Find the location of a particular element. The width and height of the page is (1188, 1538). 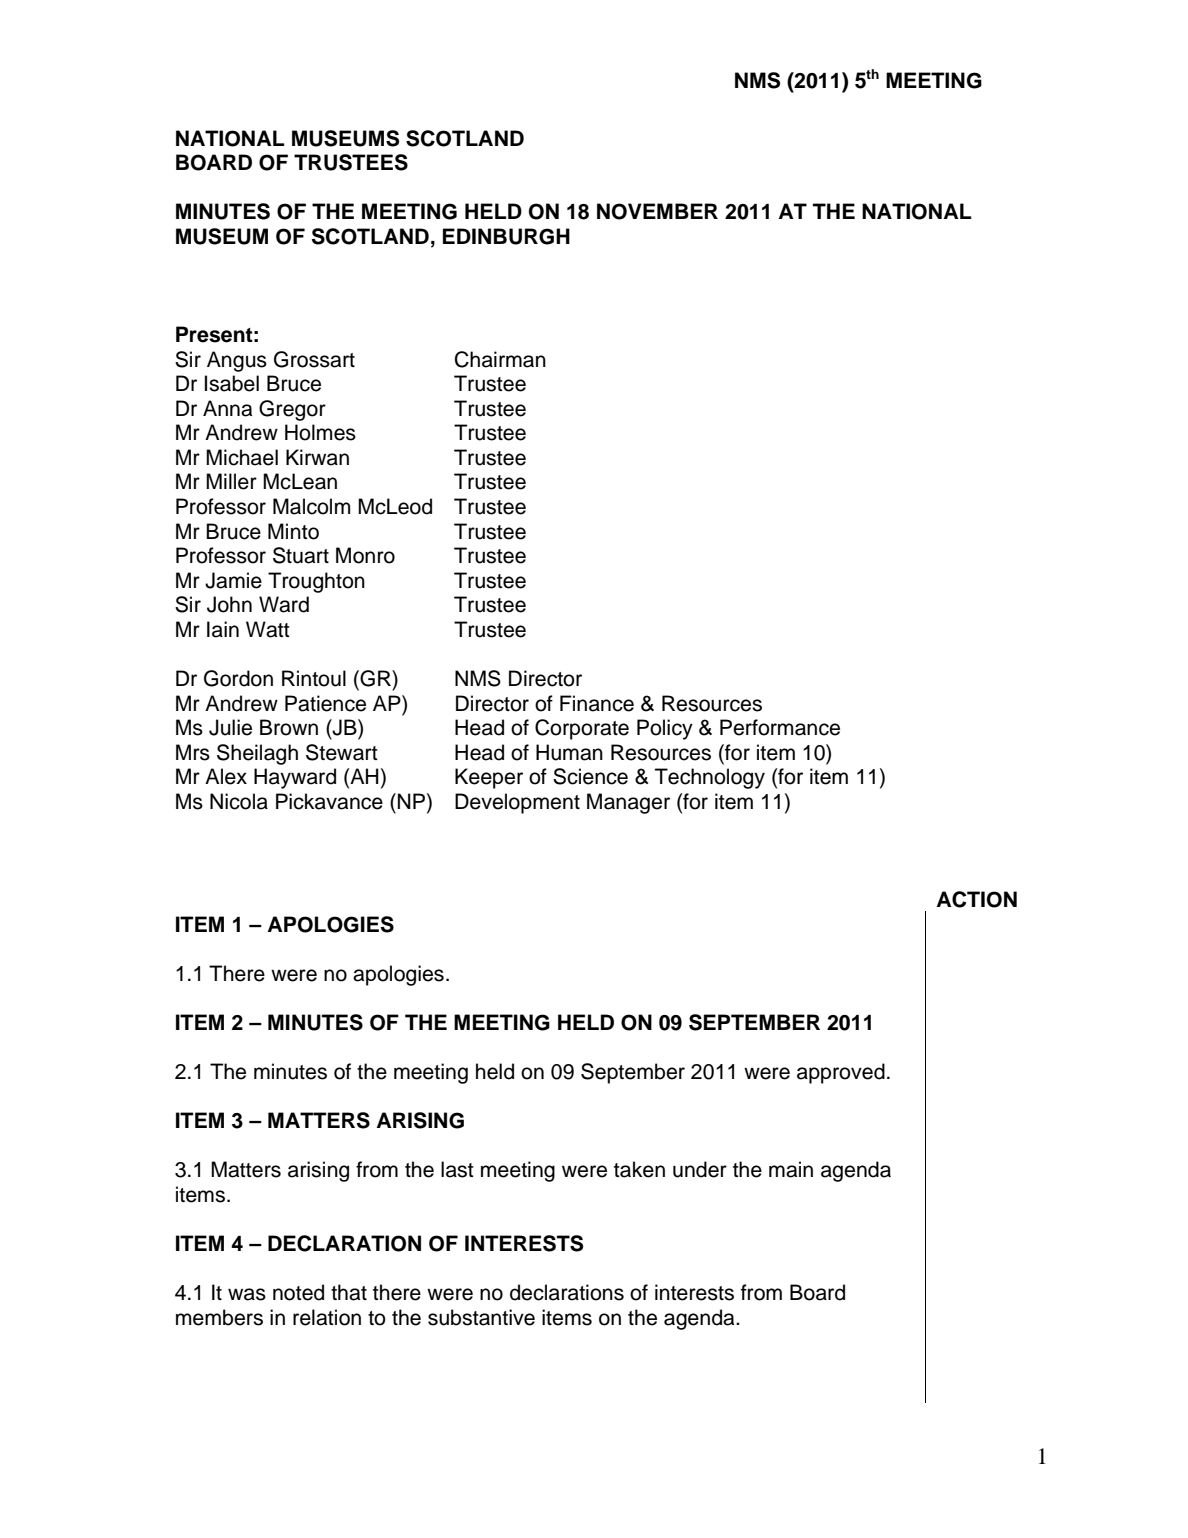

EDINBURGH is located at coordinates (506, 236).
